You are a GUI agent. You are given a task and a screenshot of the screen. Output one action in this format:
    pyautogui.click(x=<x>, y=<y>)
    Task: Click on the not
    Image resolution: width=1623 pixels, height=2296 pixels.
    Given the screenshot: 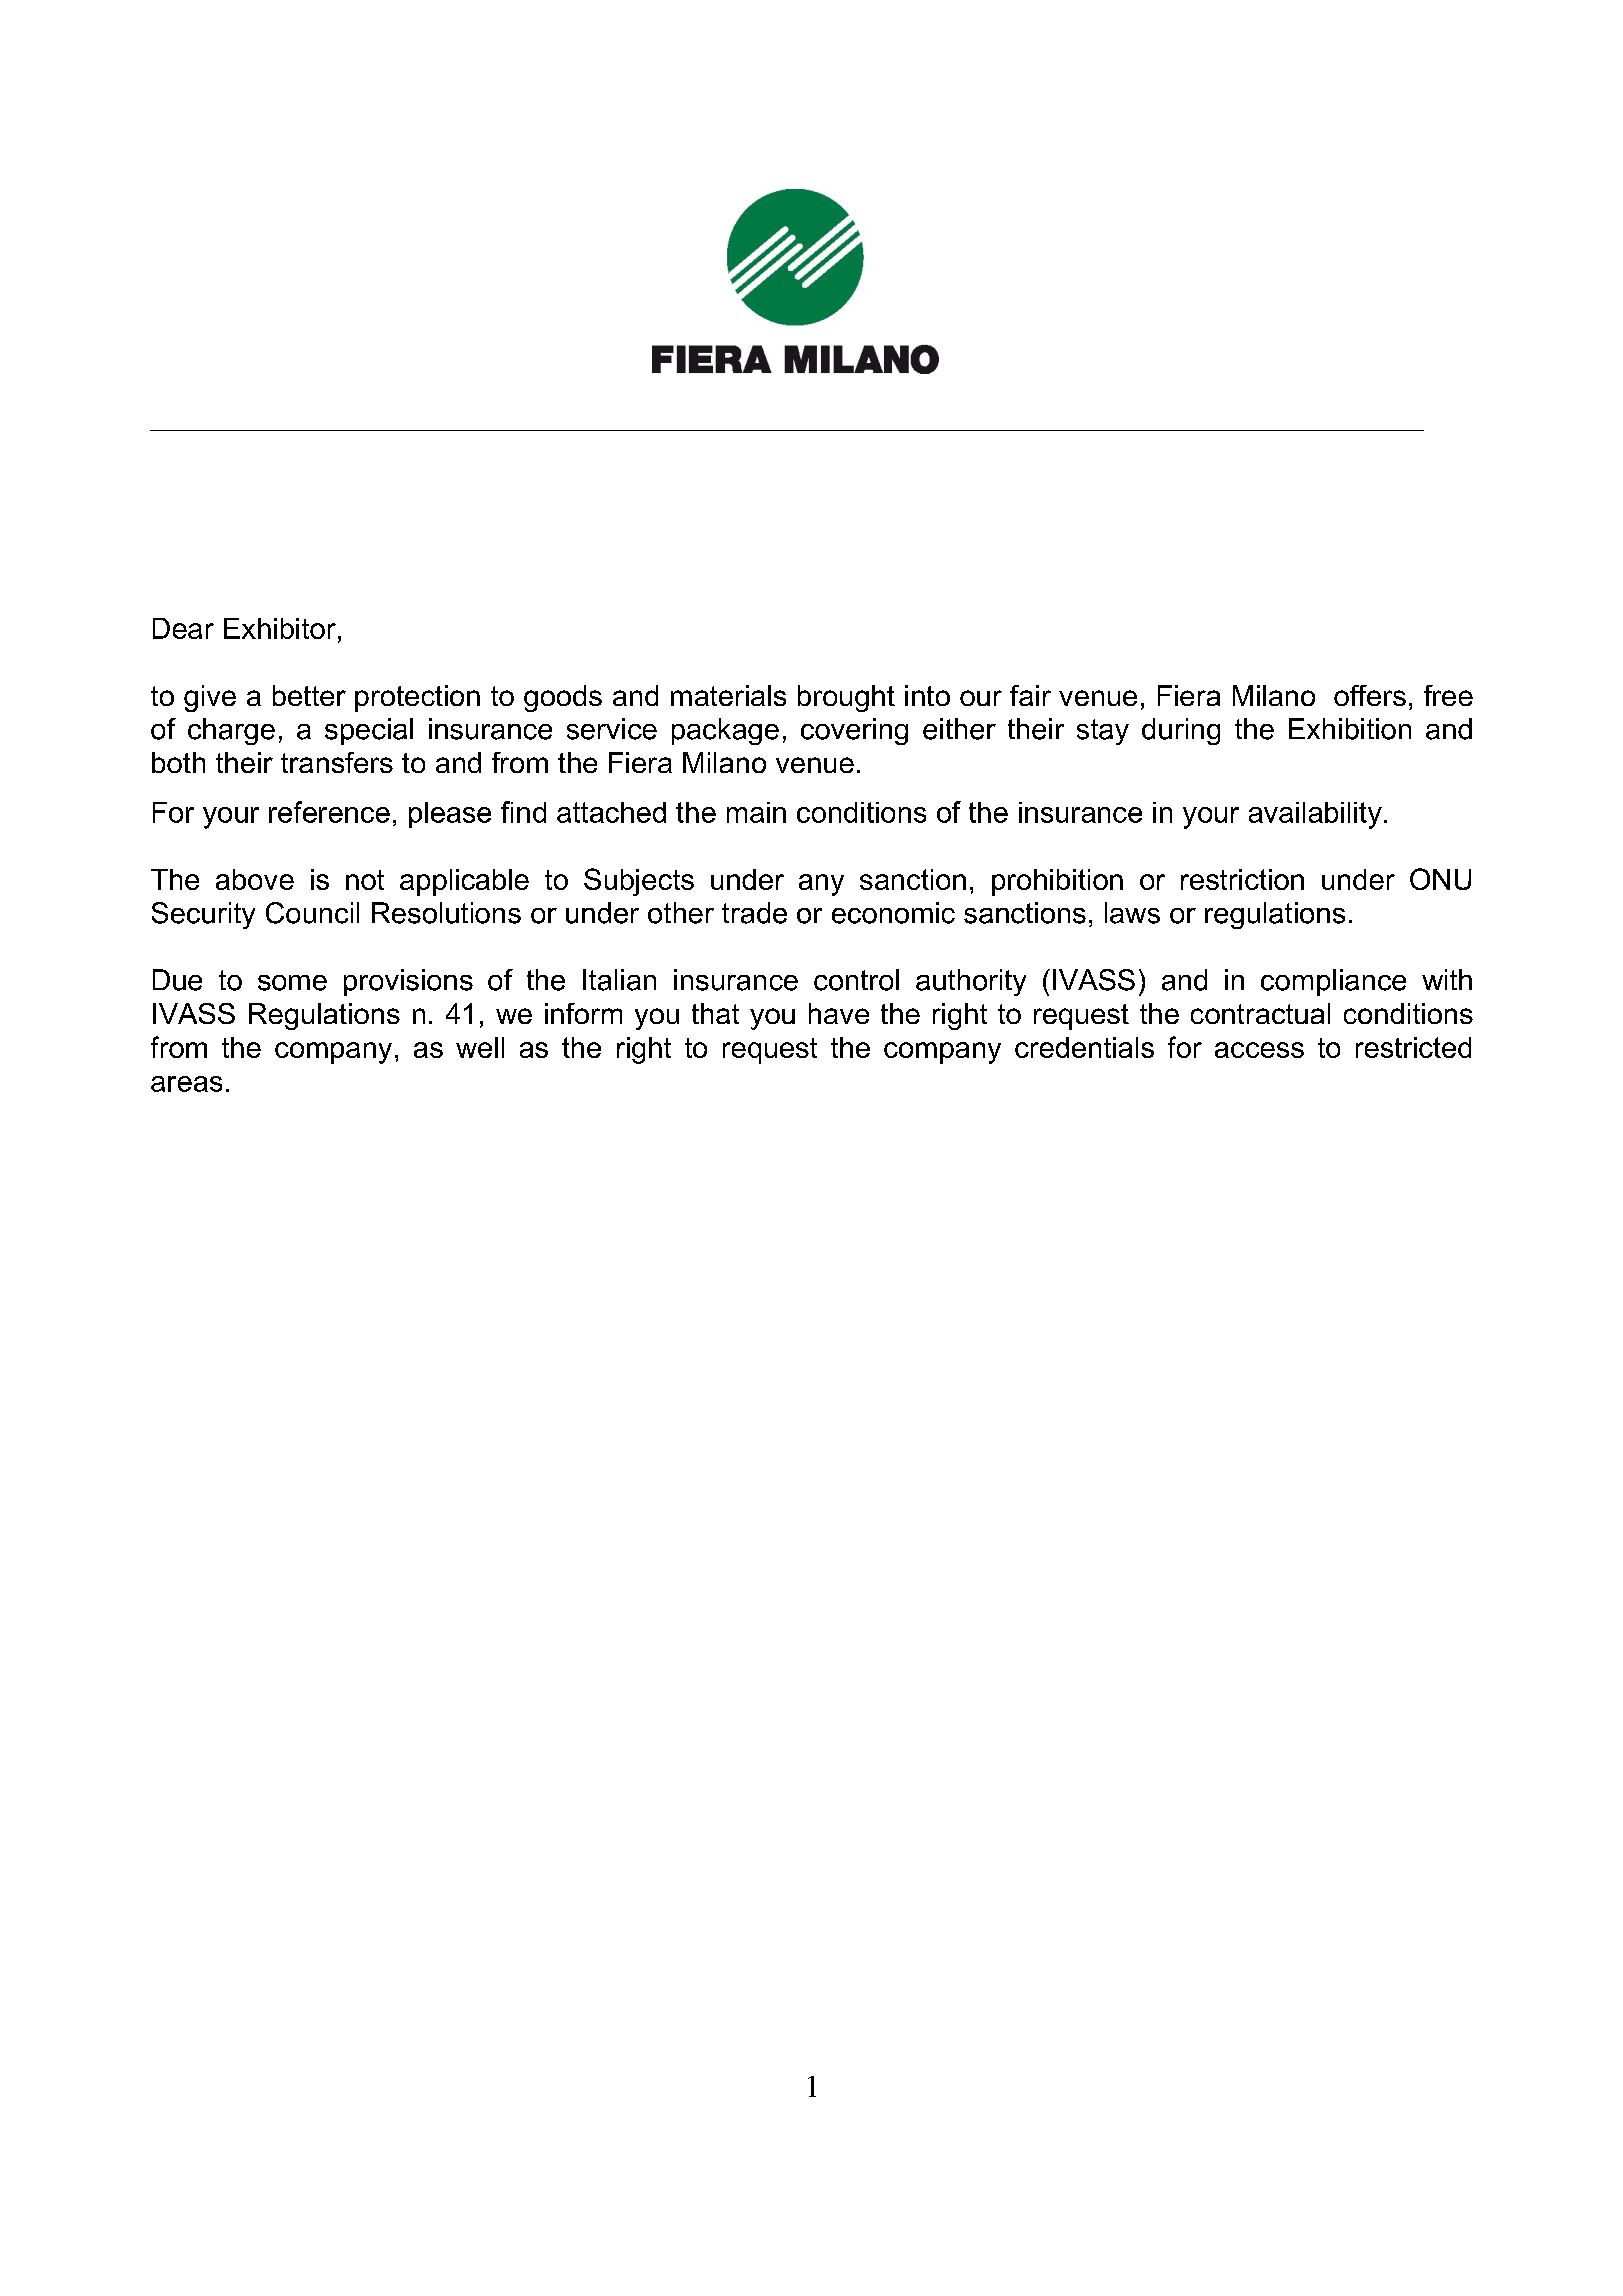 What is the action you would take?
    pyautogui.click(x=365, y=880)
